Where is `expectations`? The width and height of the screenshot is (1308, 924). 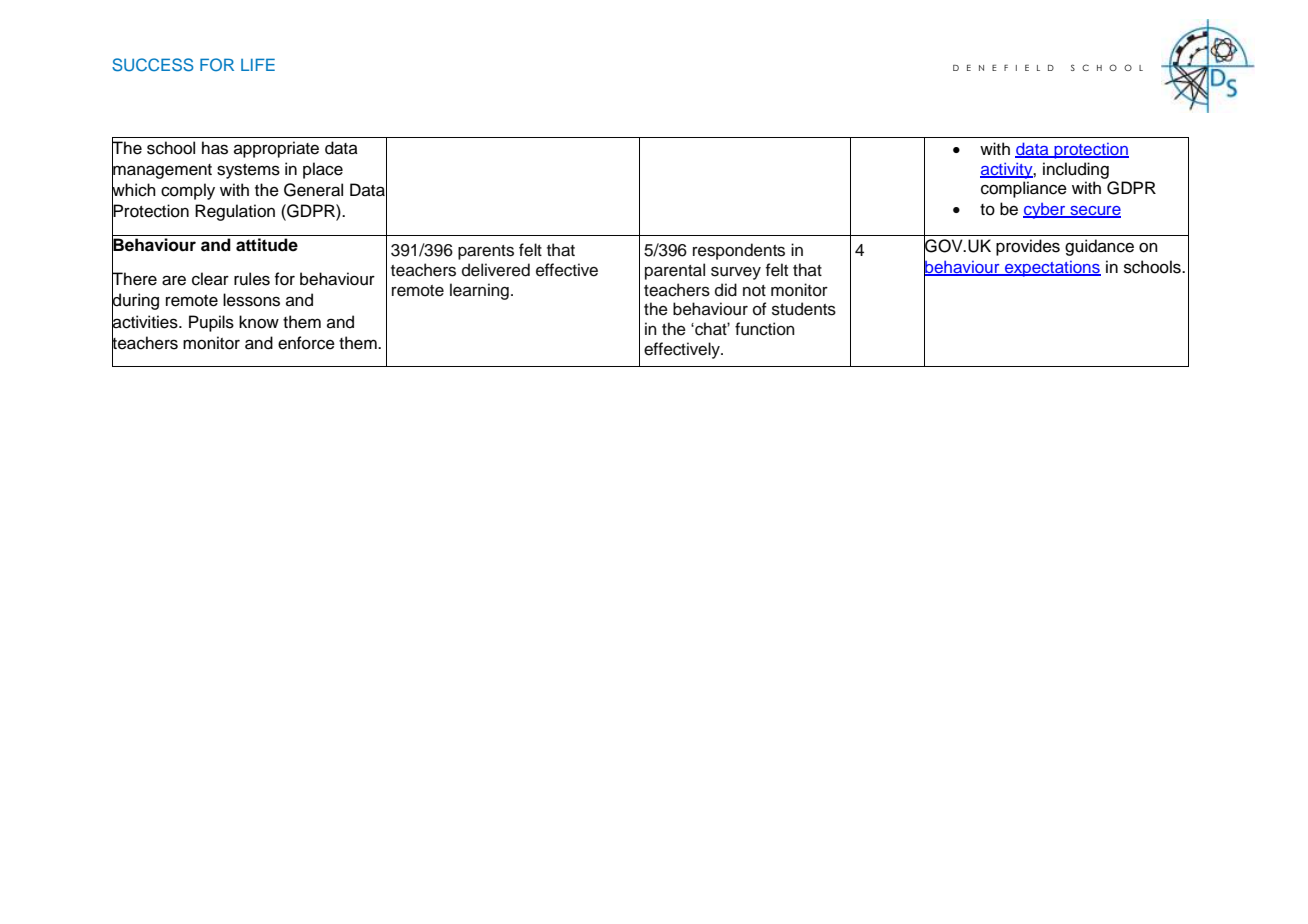 expectations is located at coordinates (1052, 269).
